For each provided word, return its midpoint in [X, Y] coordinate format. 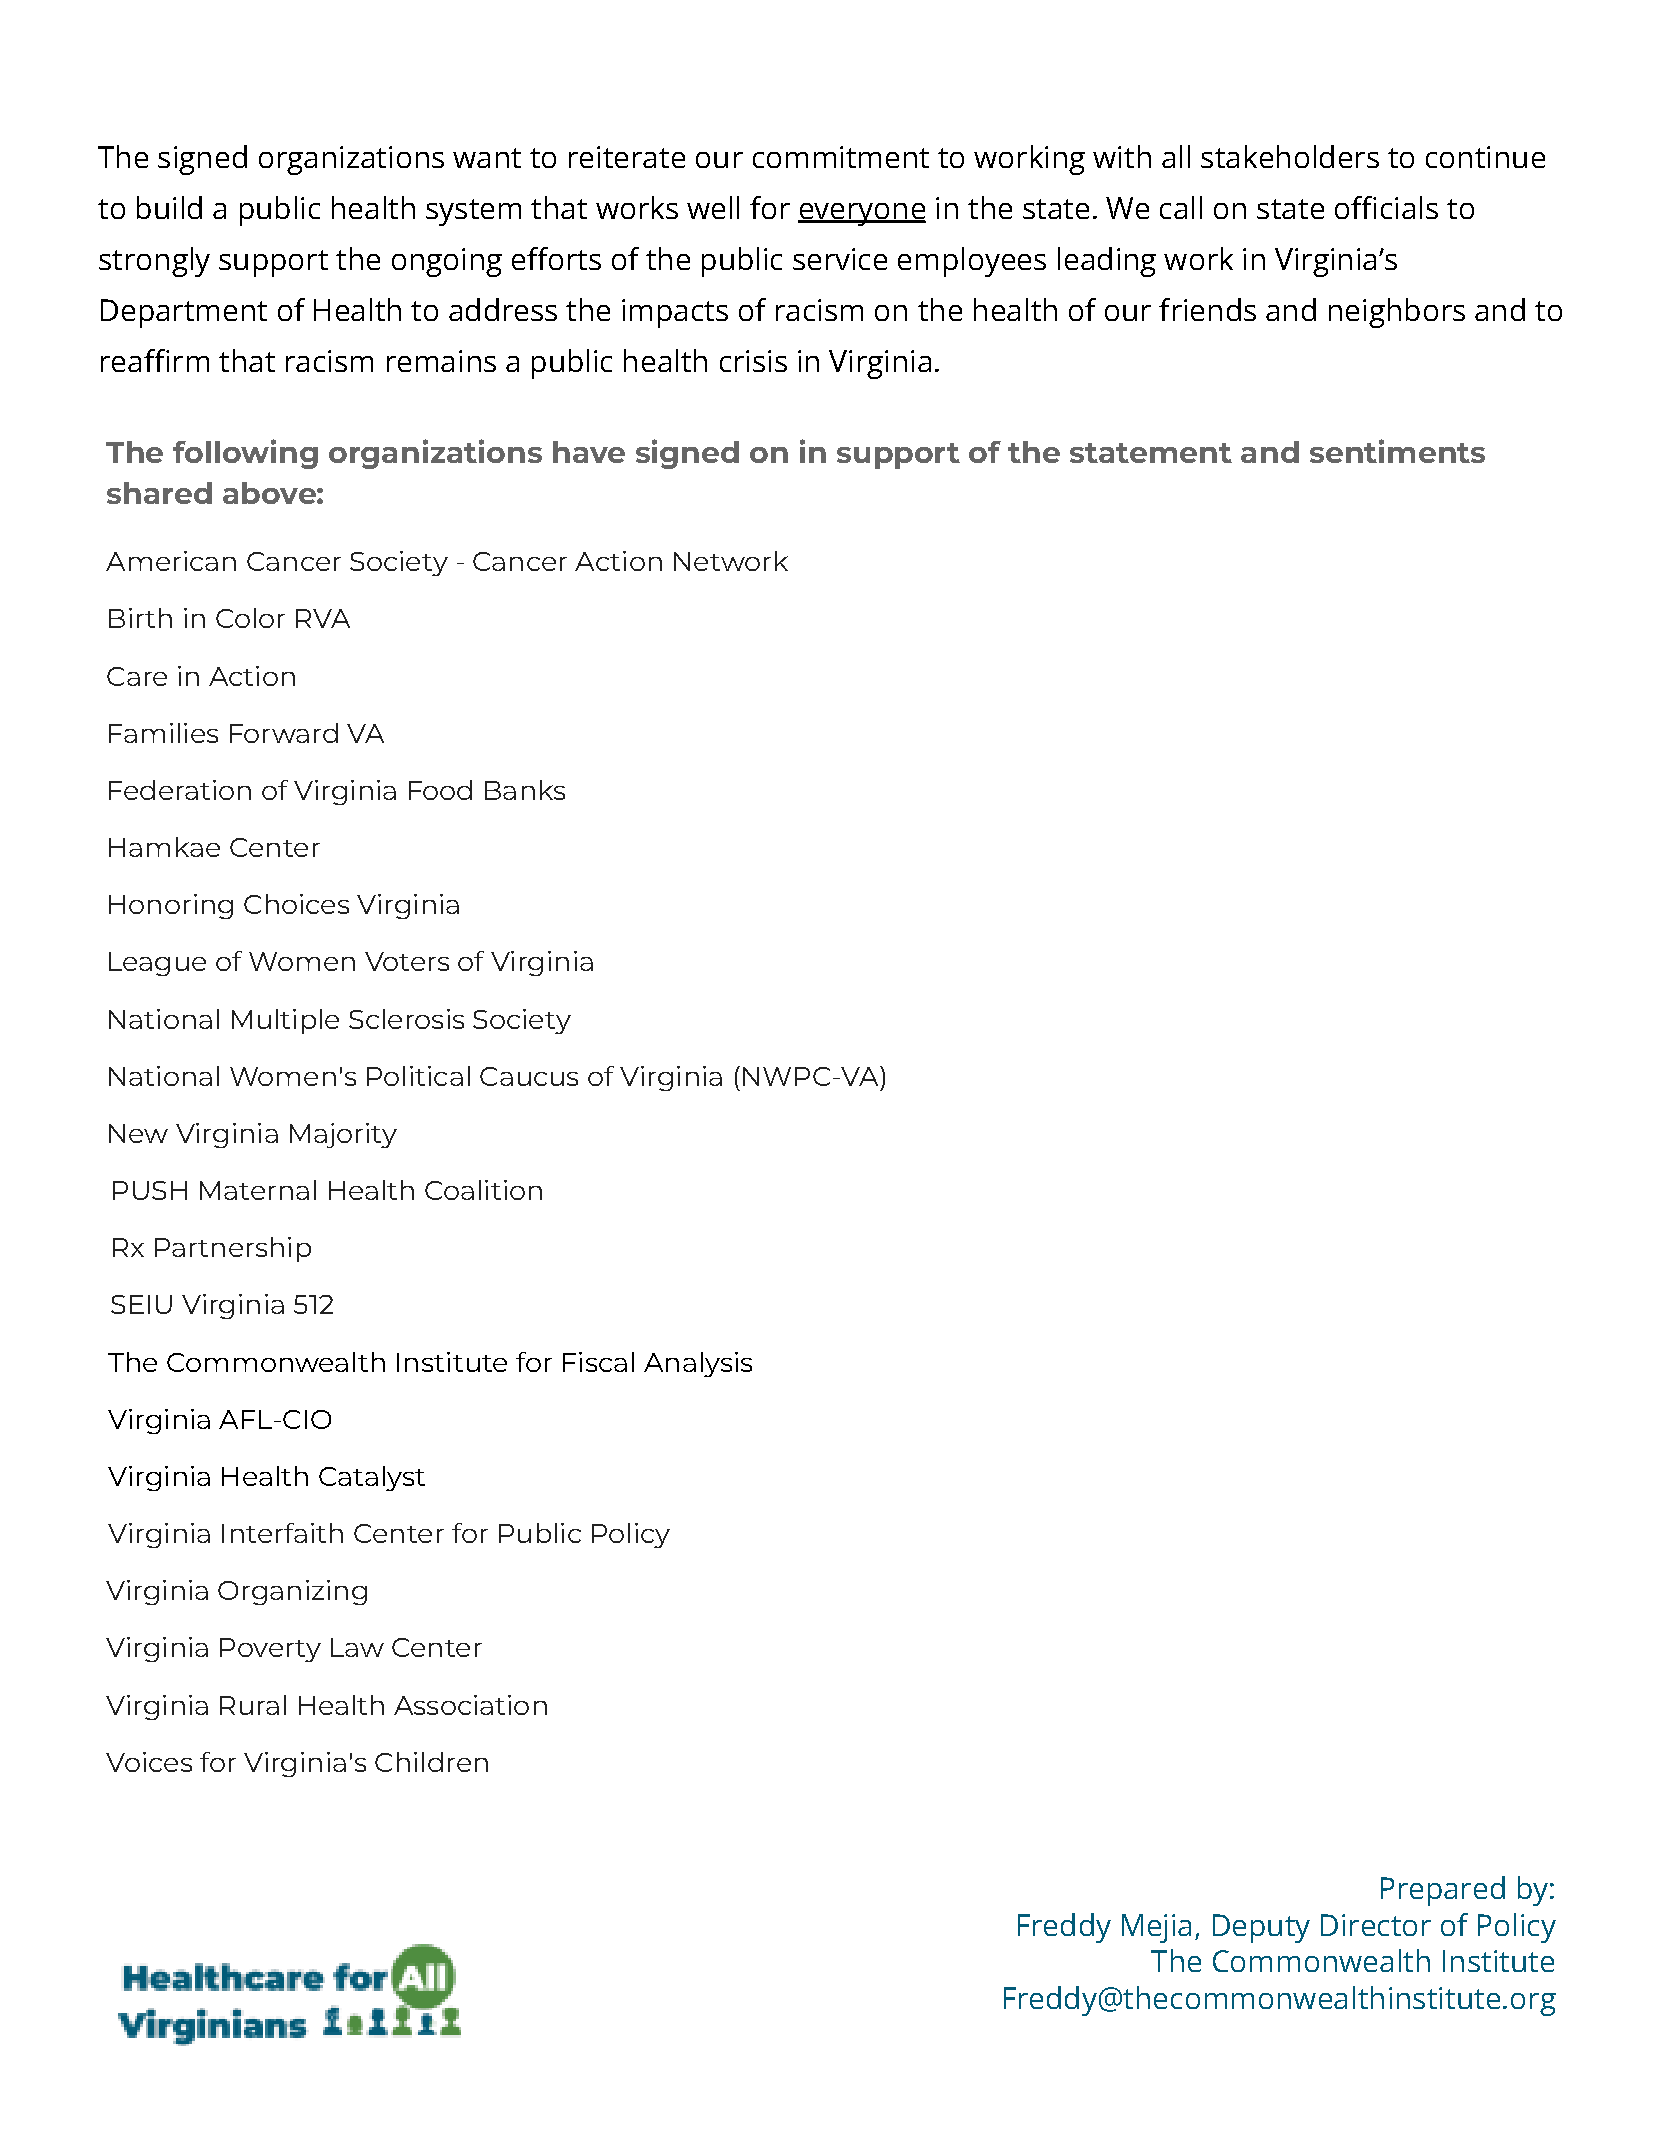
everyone [862, 214]
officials [1386, 207]
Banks [525, 790]
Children [431, 1762]
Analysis [698, 1364]
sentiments [1397, 451]
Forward [284, 733]
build [169, 207]
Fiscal [598, 1362]
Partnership [233, 1249]
